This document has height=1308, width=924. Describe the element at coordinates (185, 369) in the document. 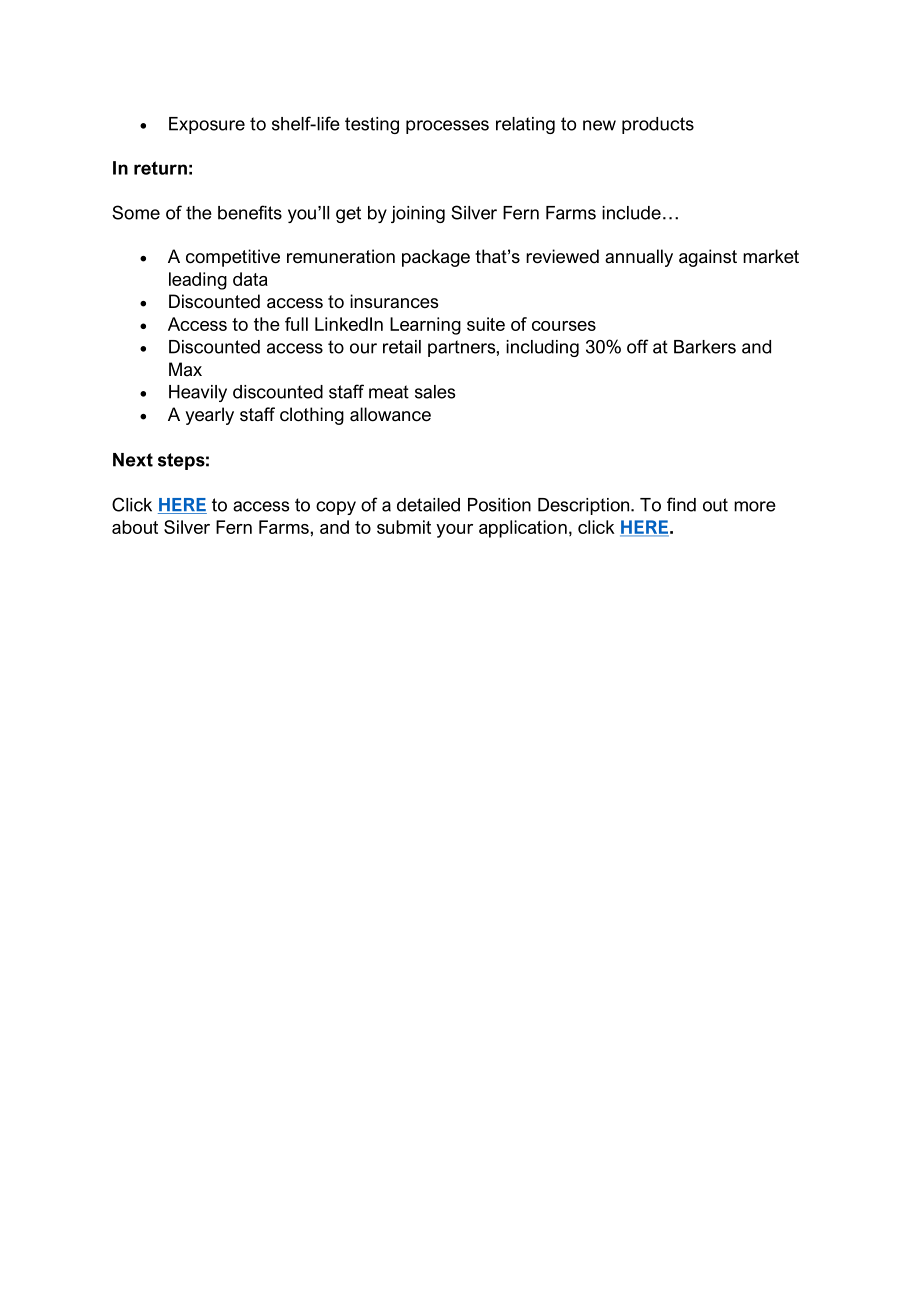

I see `Max` at that location.
